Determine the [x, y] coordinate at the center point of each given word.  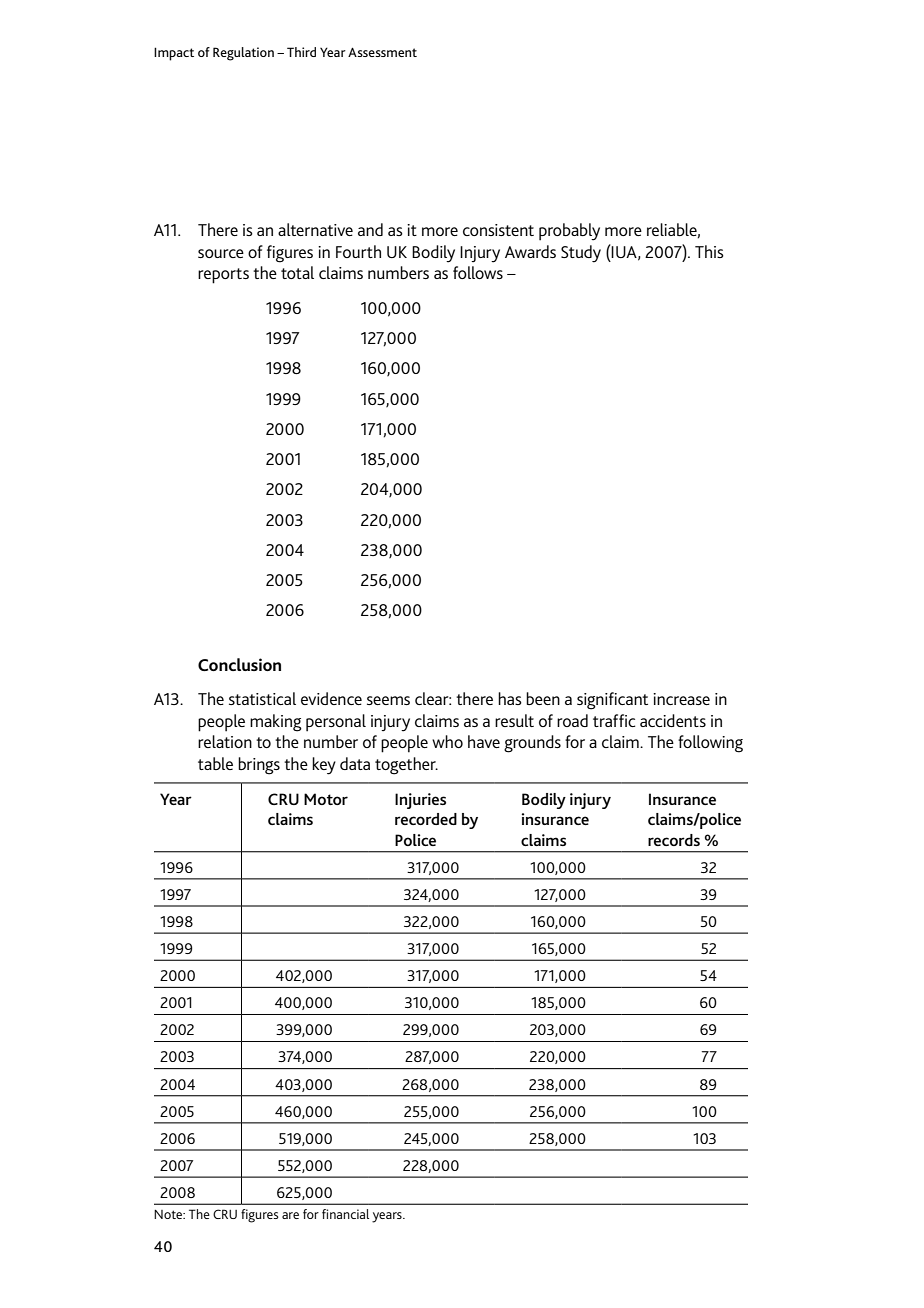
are [290, 1215]
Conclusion [239, 664]
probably [569, 232]
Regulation [243, 54]
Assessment [382, 52]
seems [388, 700]
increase [681, 699]
